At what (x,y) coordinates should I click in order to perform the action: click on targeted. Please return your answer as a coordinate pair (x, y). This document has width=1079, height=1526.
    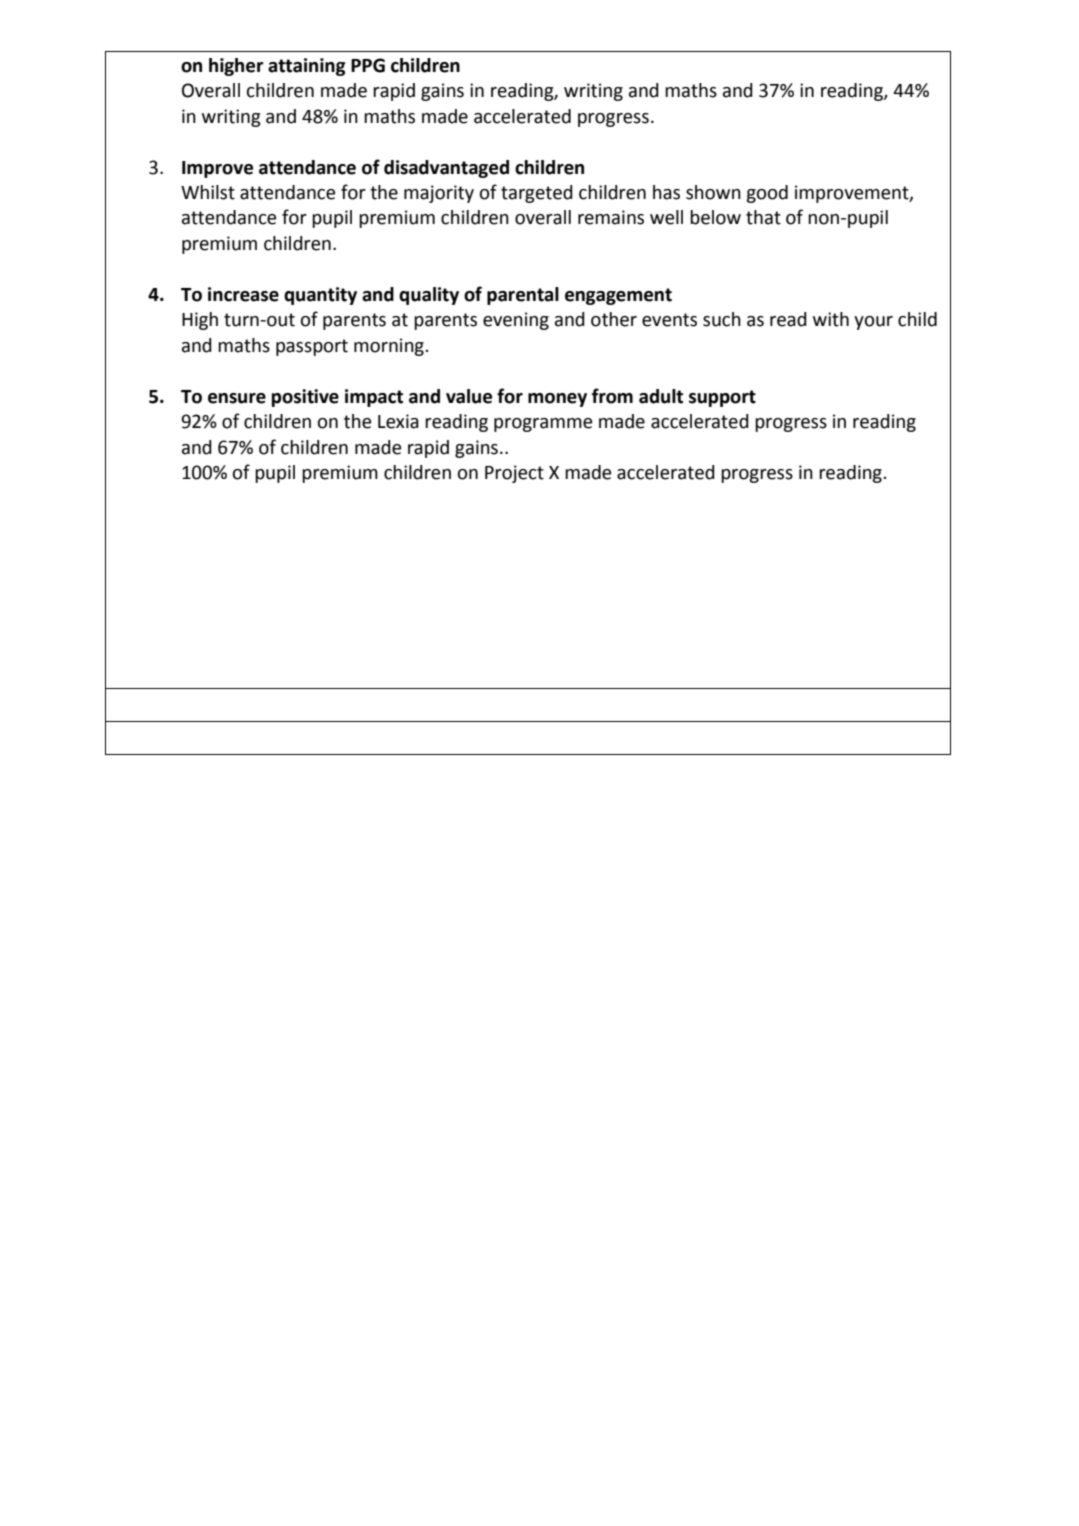
    Looking at the image, I should click on (537, 194).
